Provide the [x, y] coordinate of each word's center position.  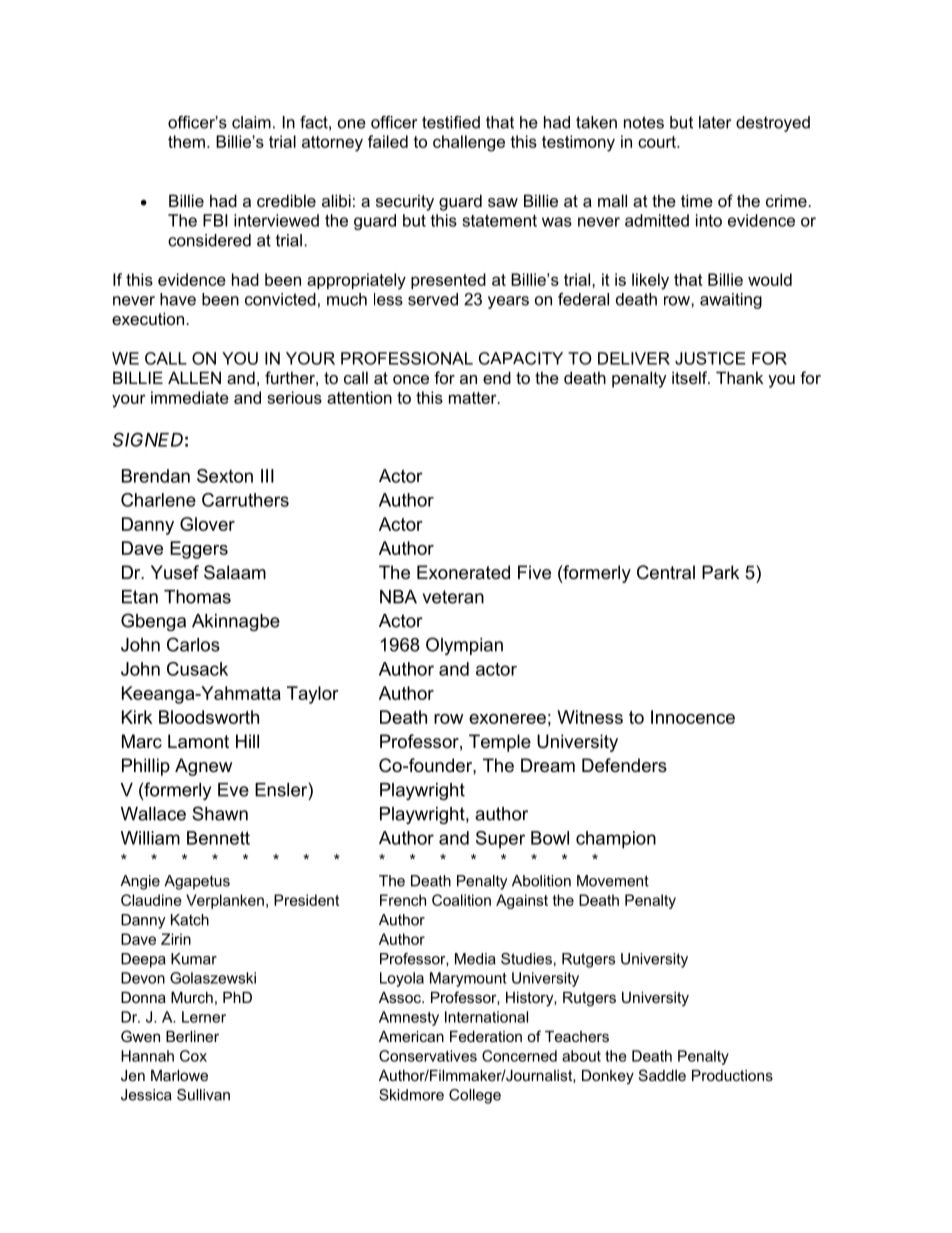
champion [616, 840]
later [715, 122]
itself [691, 377]
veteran [453, 597]
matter [474, 398]
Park [721, 572]
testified [451, 122]
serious [294, 397]
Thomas [197, 597]
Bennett [218, 838]
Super [500, 840]
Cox [193, 1056]
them [186, 141]
